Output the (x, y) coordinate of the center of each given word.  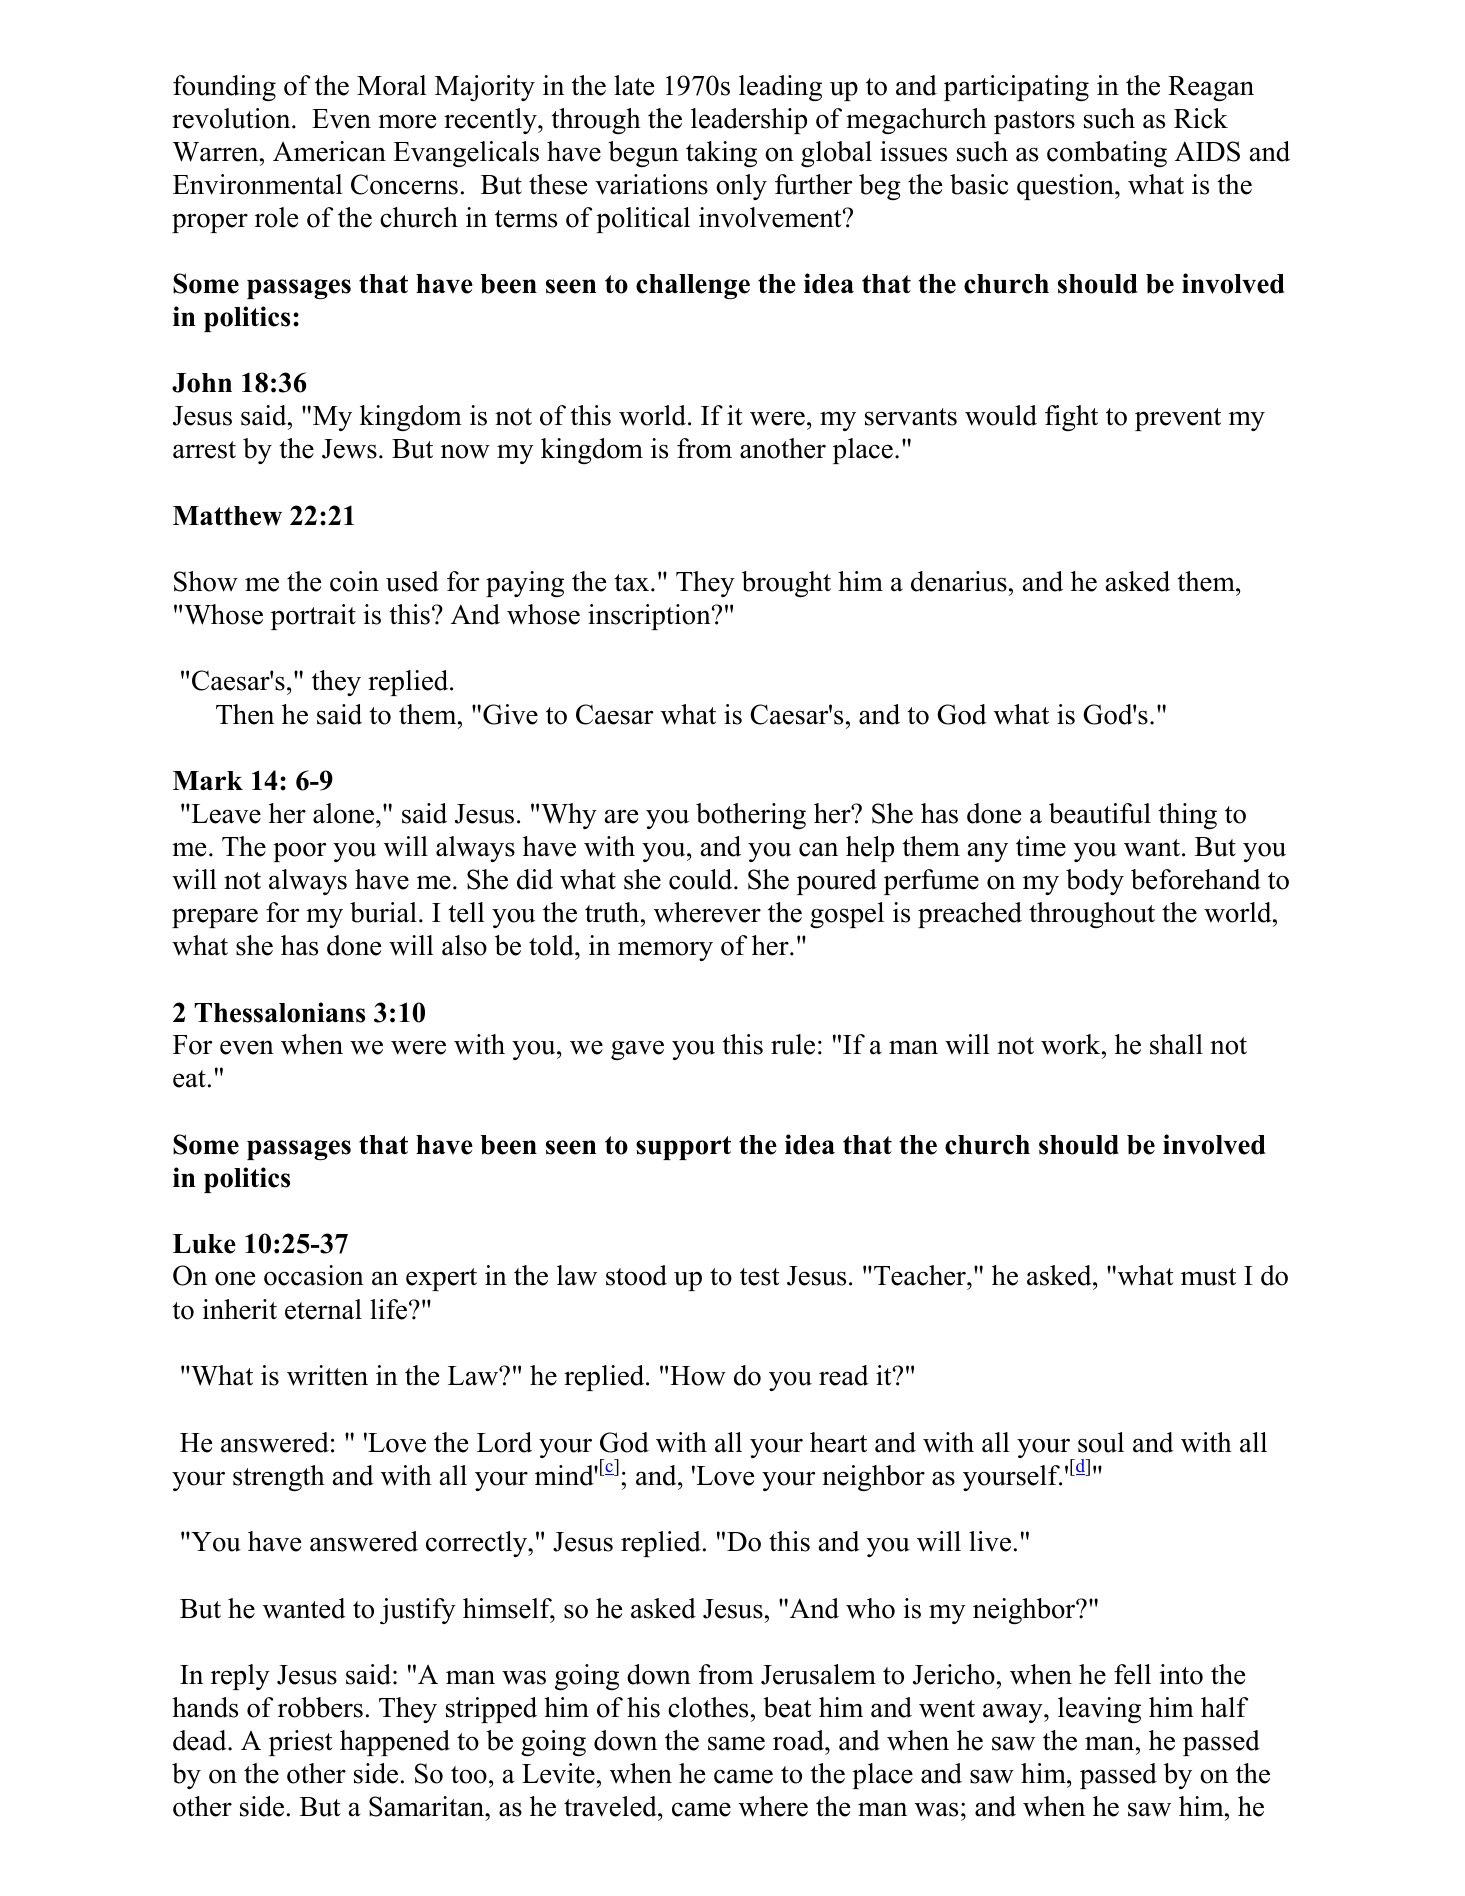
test (760, 1277)
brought (786, 584)
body (1095, 882)
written (327, 1375)
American (329, 151)
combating (1107, 154)
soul (1101, 1442)
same (736, 1743)
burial (383, 912)
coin (354, 581)
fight (1071, 418)
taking (721, 154)
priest (301, 1743)
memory (665, 951)
